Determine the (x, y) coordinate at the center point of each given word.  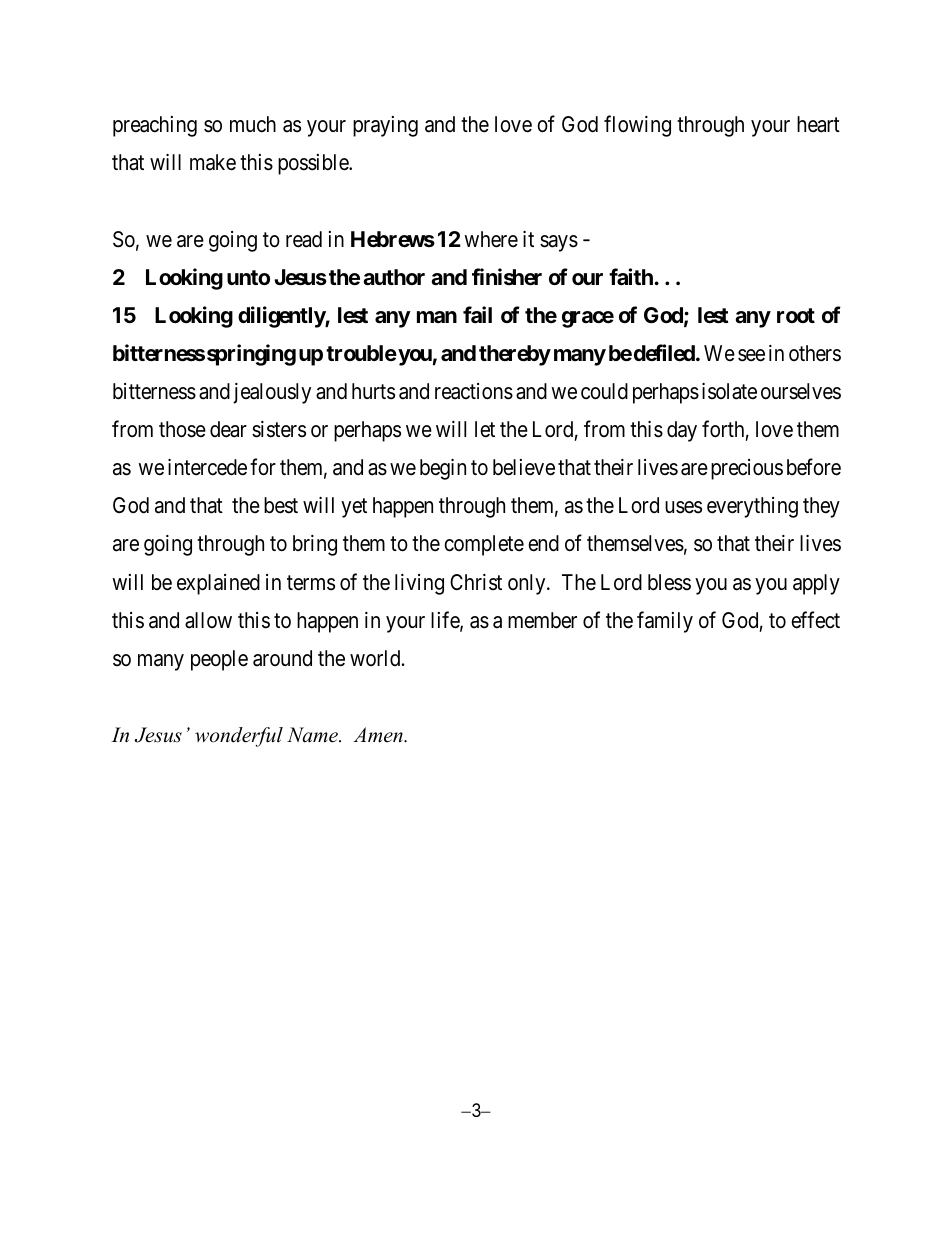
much (253, 124)
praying (385, 126)
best (281, 505)
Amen (379, 735)
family (665, 622)
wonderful (239, 737)
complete (484, 545)
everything (752, 507)
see (751, 355)
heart (818, 124)
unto (248, 277)
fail (477, 315)
